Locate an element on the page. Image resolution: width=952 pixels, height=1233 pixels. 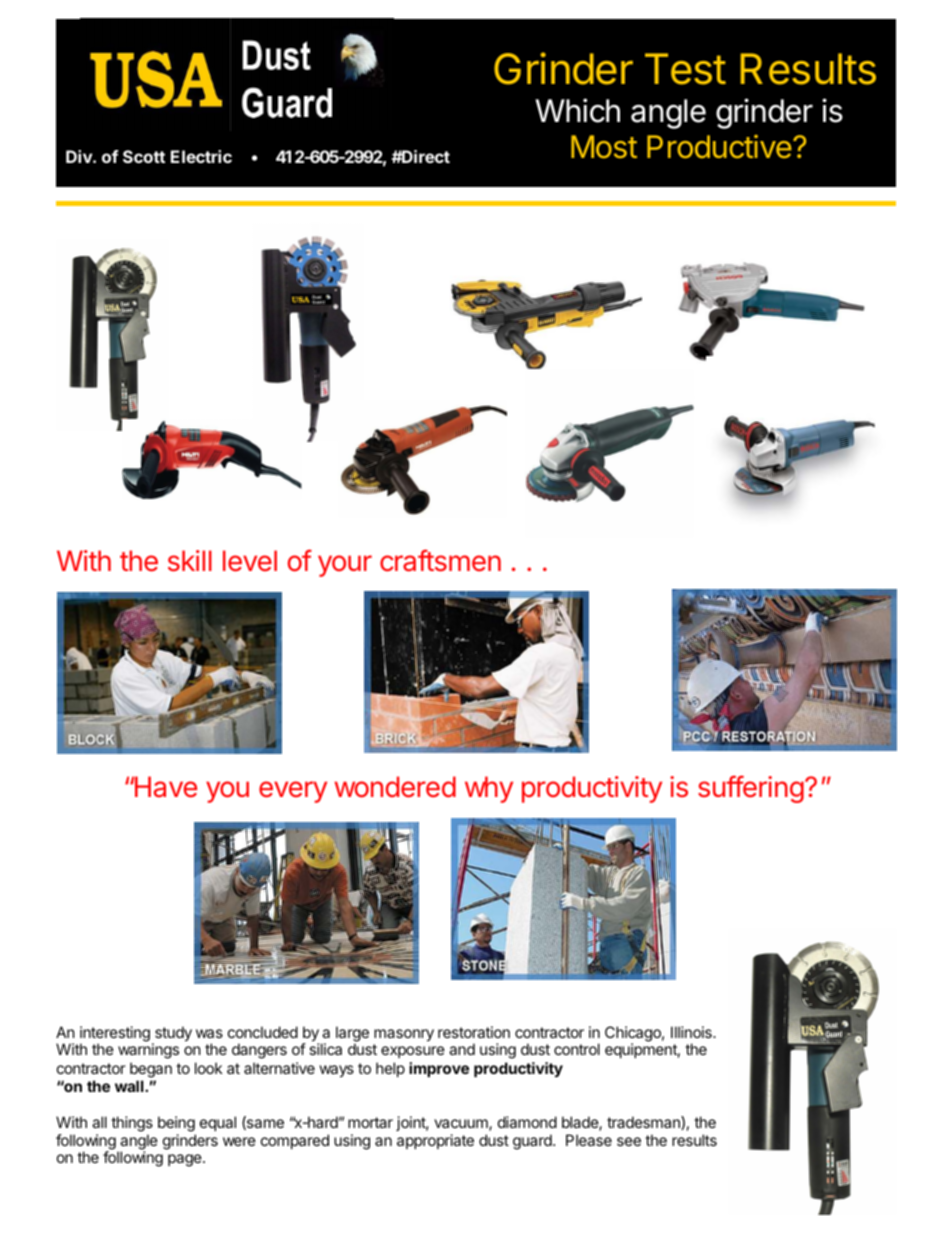
Productive is located at coordinates (719, 147).
